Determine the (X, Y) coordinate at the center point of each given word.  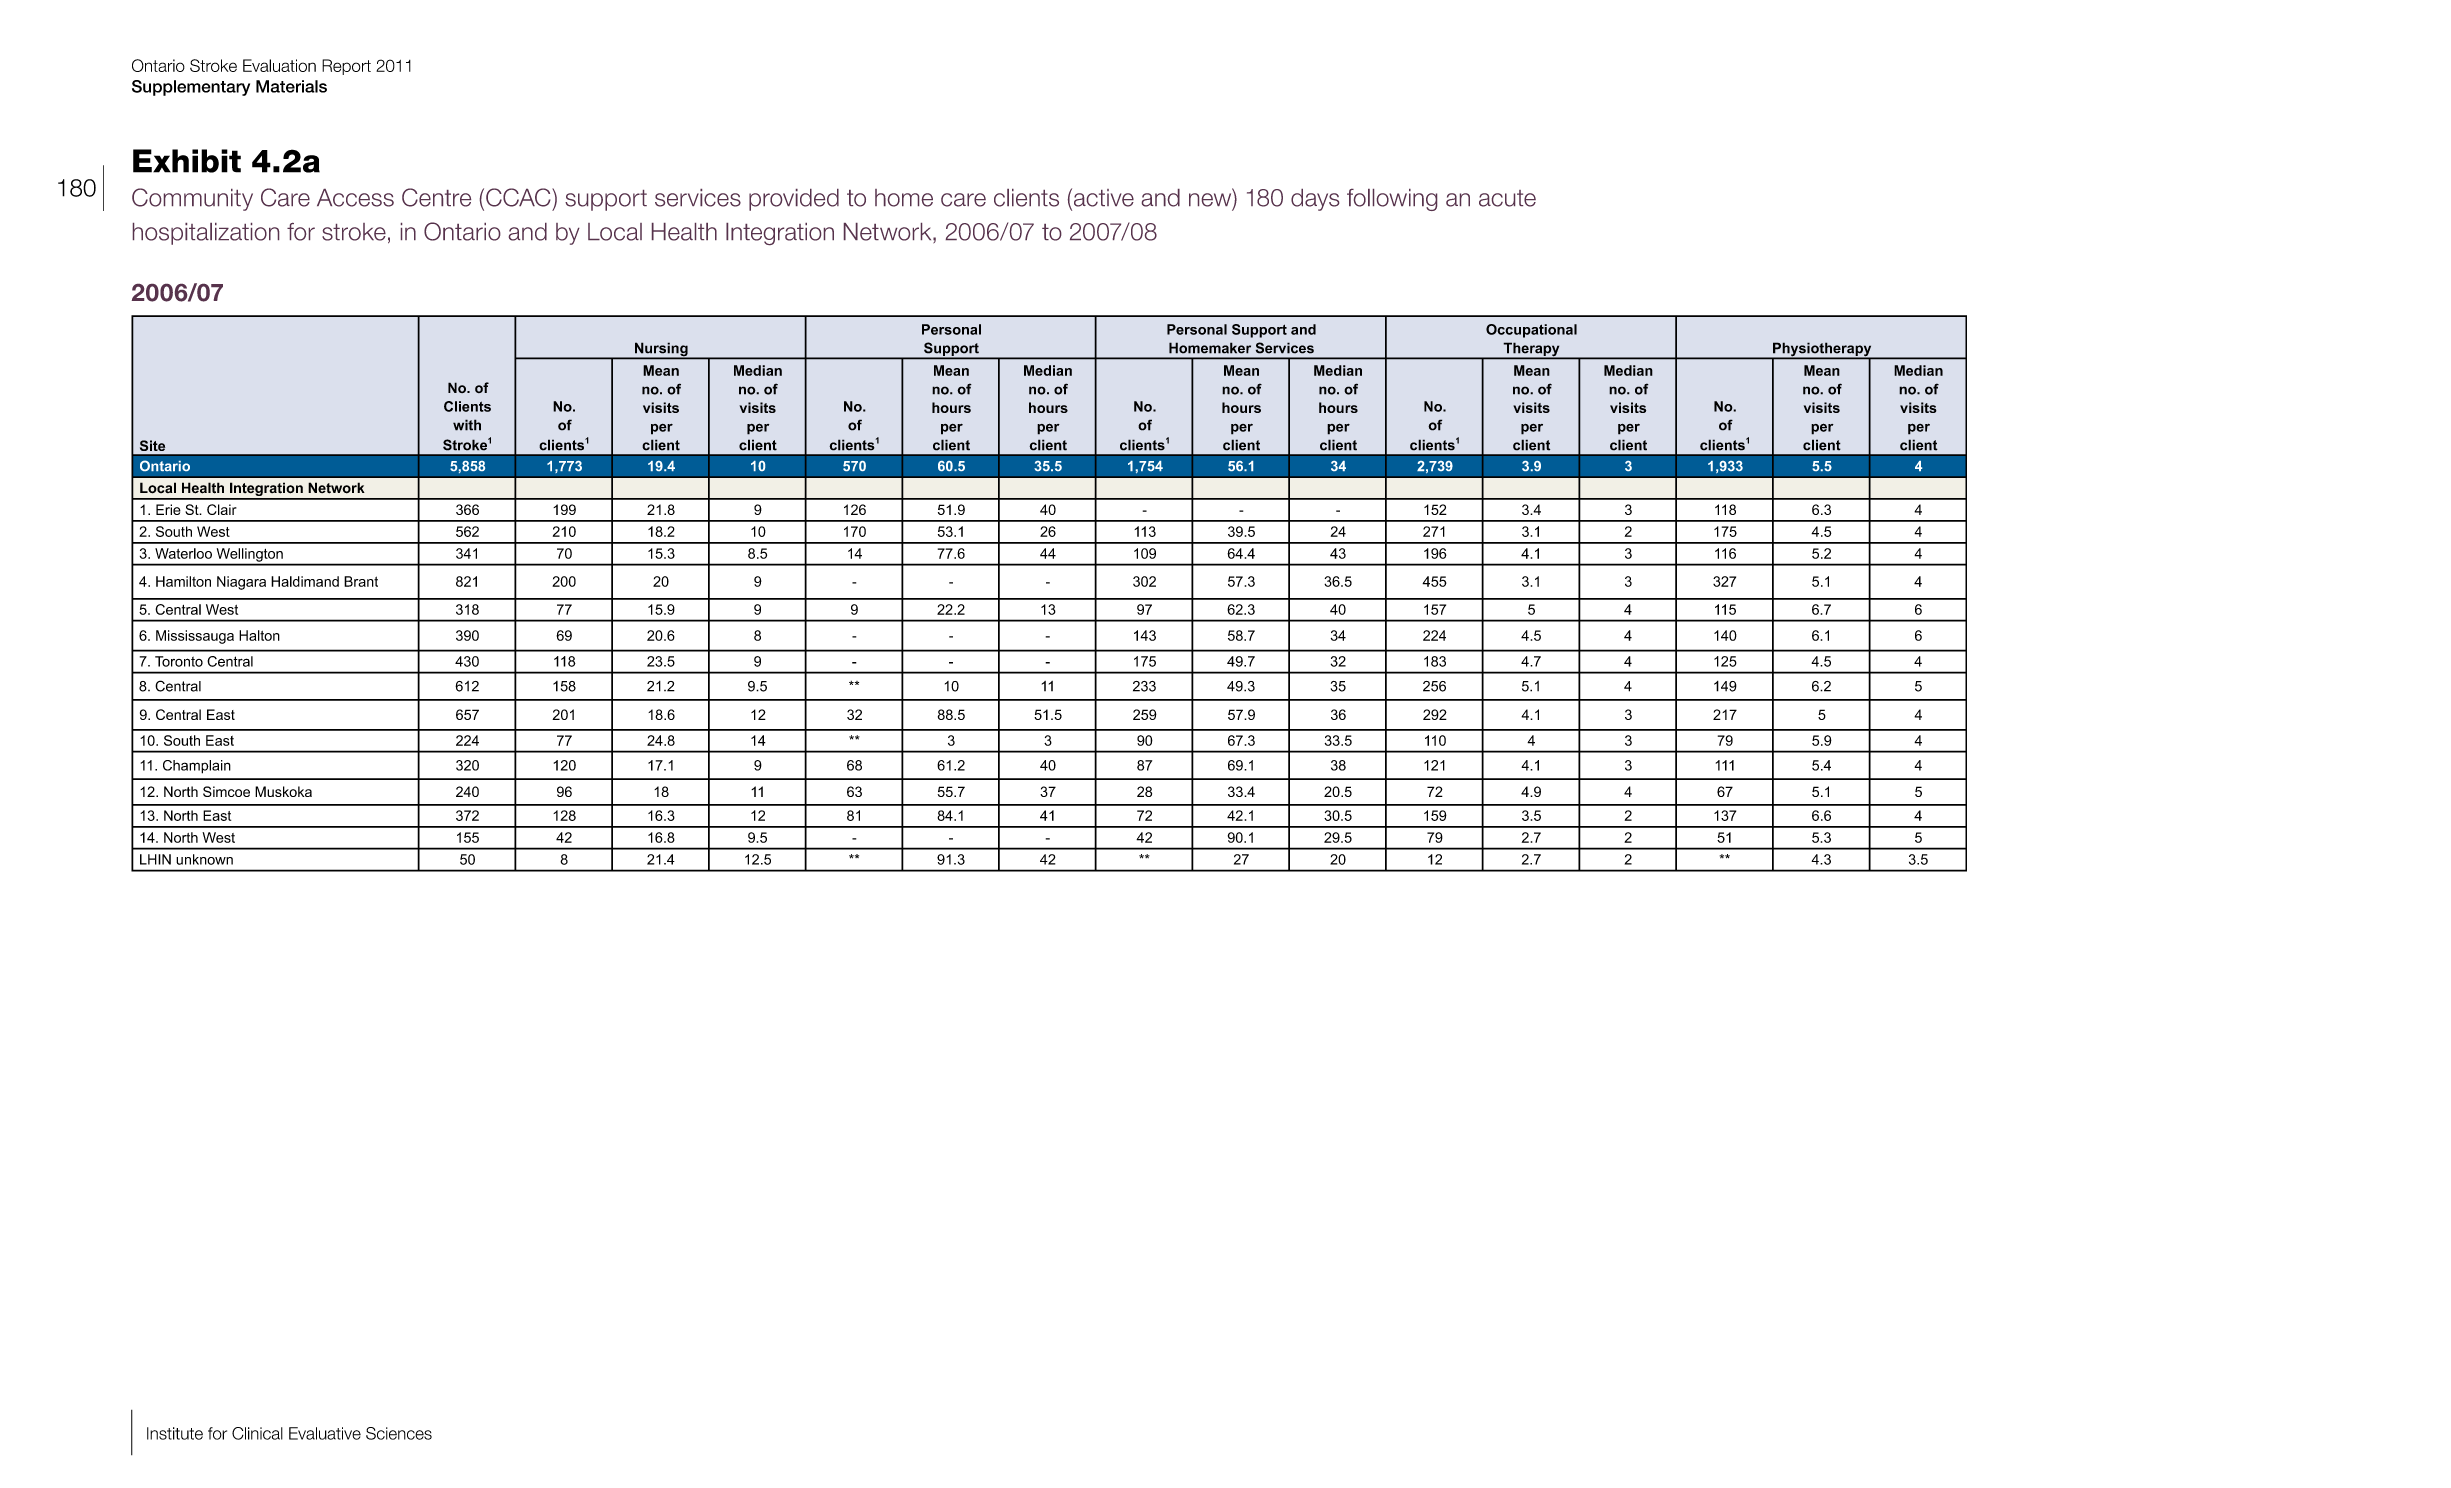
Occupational (1531, 331)
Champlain (197, 767)
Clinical (257, 1433)
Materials (291, 86)
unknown (204, 859)
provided (794, 200)
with (467, 425)
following (1392, 200)
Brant (361, 581)
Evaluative (325, 1433)
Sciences (399, 1433)
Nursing (661, 350)
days (1315, 200)
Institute (175, 1433)
